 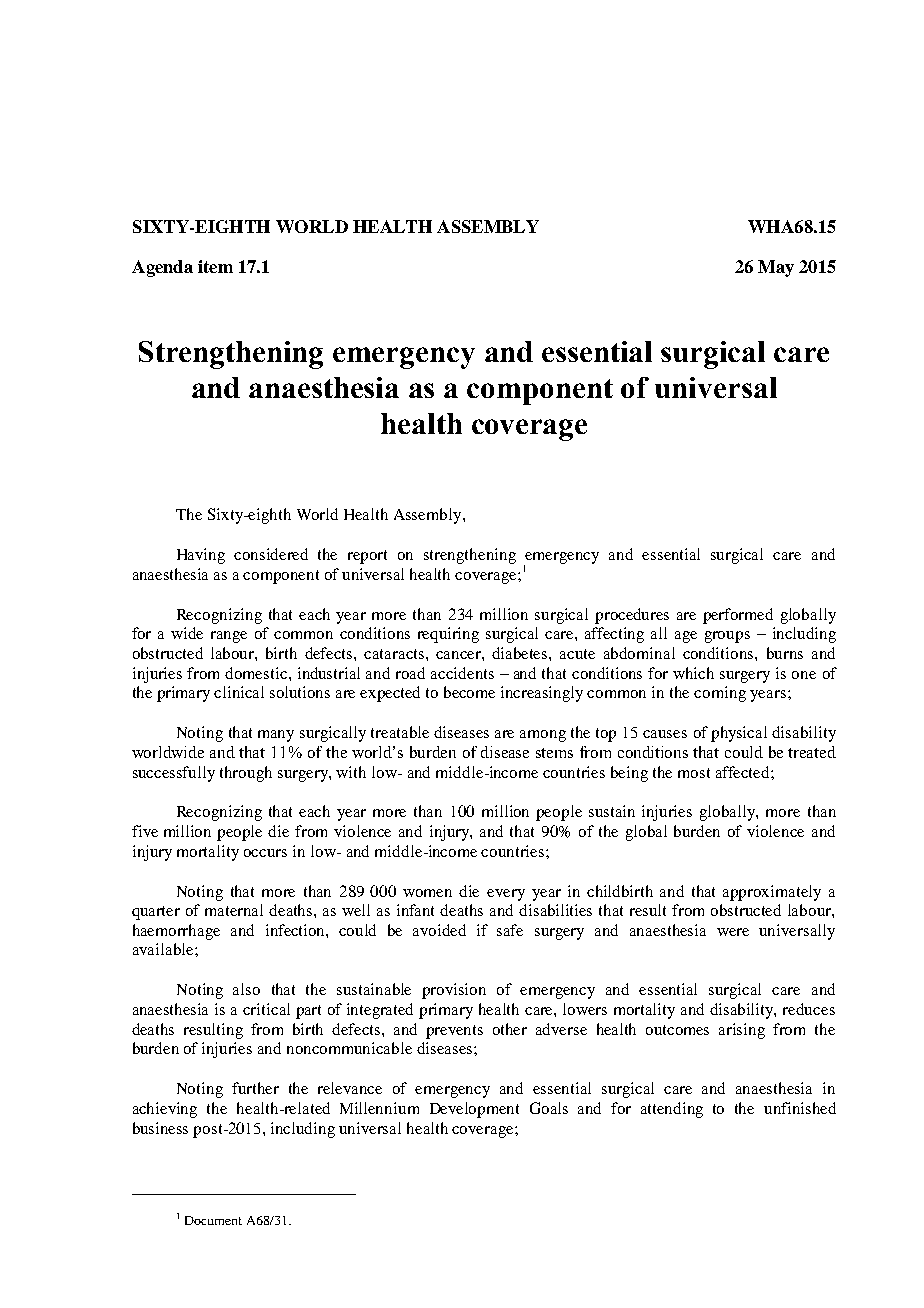 I want to click on report, so click(x=367, y=557).
